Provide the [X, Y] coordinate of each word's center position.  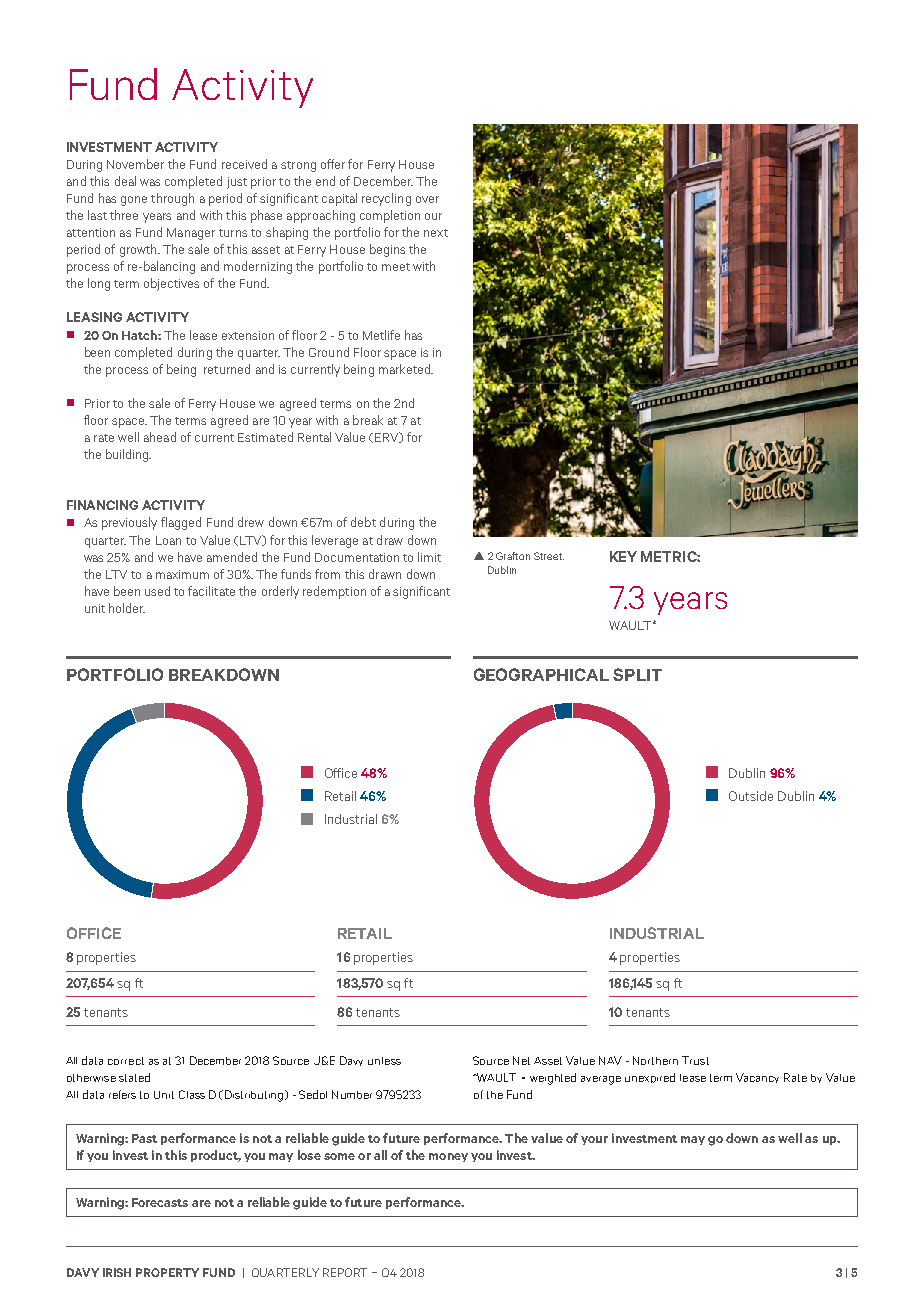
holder [127, 608]
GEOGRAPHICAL [541, 674]
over [427, 199]
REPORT [345, 1272]
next [436, 233]
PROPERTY [167, 1272]
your [594, 1140]
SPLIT [637, 674]
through [172, 199]
